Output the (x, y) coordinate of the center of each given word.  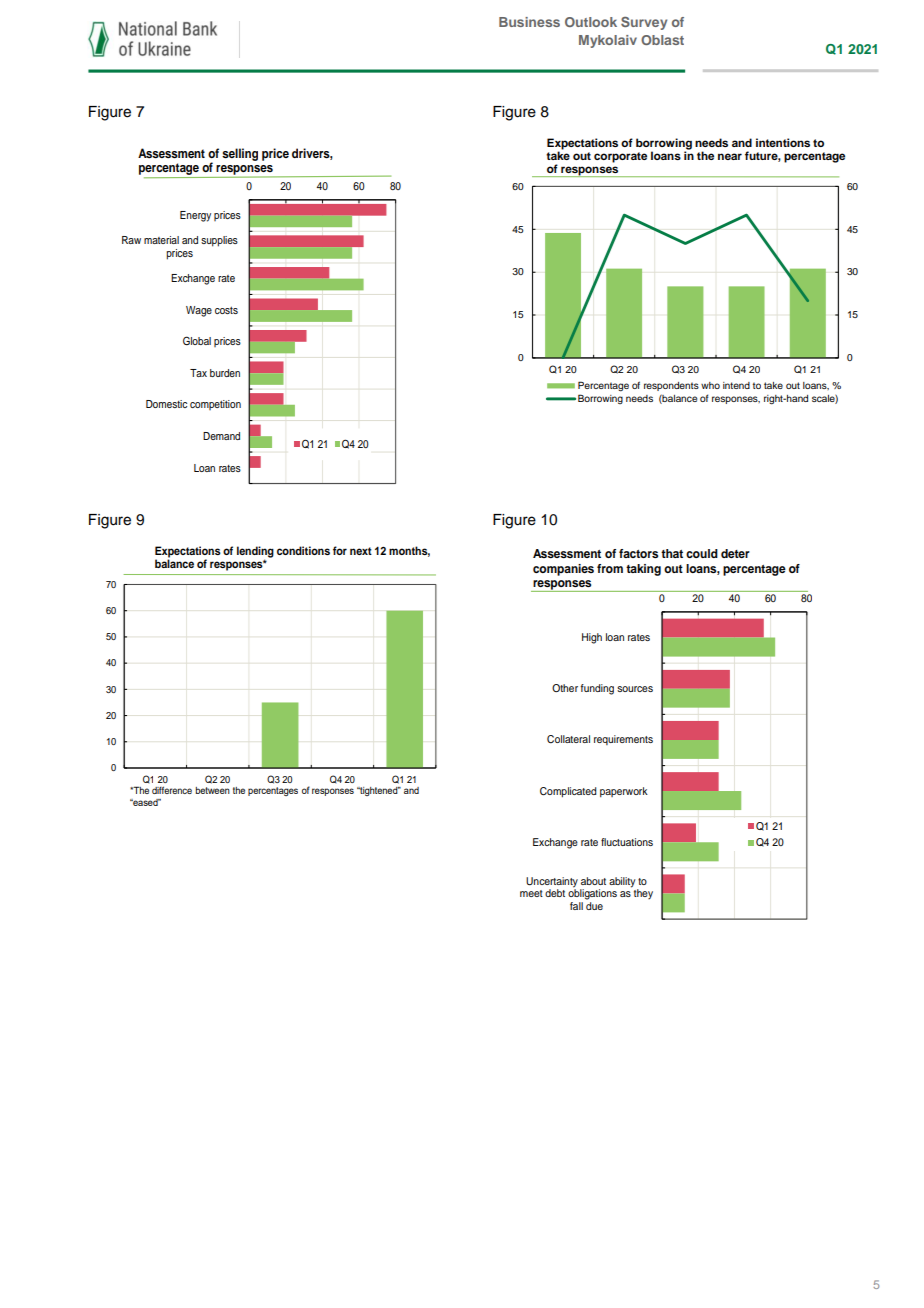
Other (565, 688)
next (361, 551)
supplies (219, 241)
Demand (221, 436)
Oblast (662, 40)
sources (635, 689)
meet (531, 893)
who (710, 385)
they (643, 894)
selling (240, 154)
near (730, 156)
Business (529, 22)
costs (226, 310)
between (213, 790)
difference (172, 790)
